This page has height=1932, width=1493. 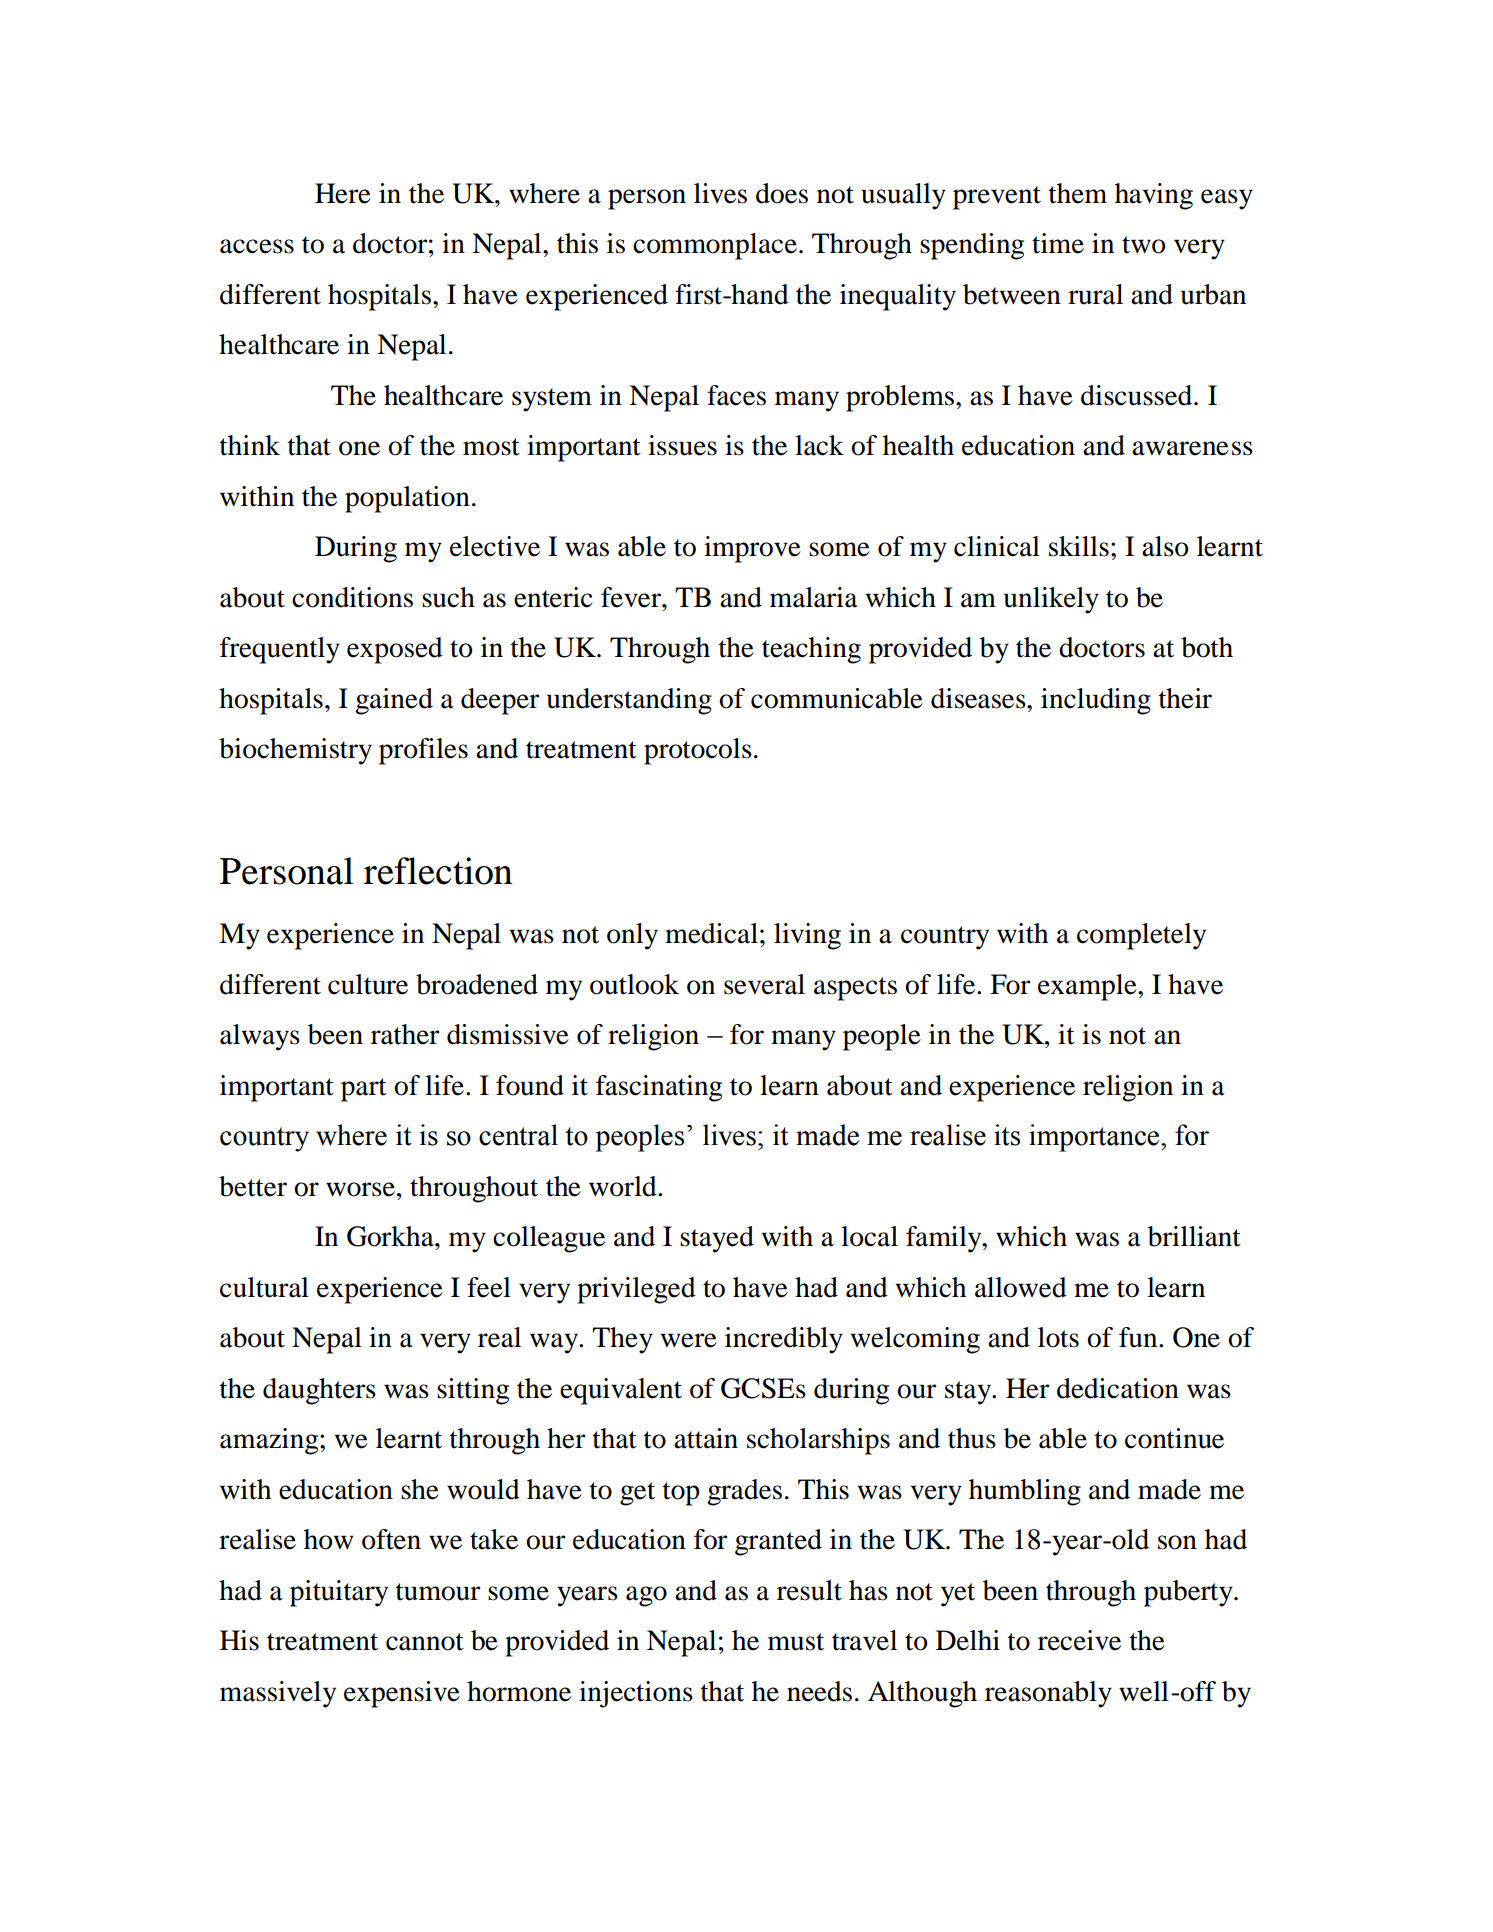 I want to click on must, so click(x=796, y=1642).
